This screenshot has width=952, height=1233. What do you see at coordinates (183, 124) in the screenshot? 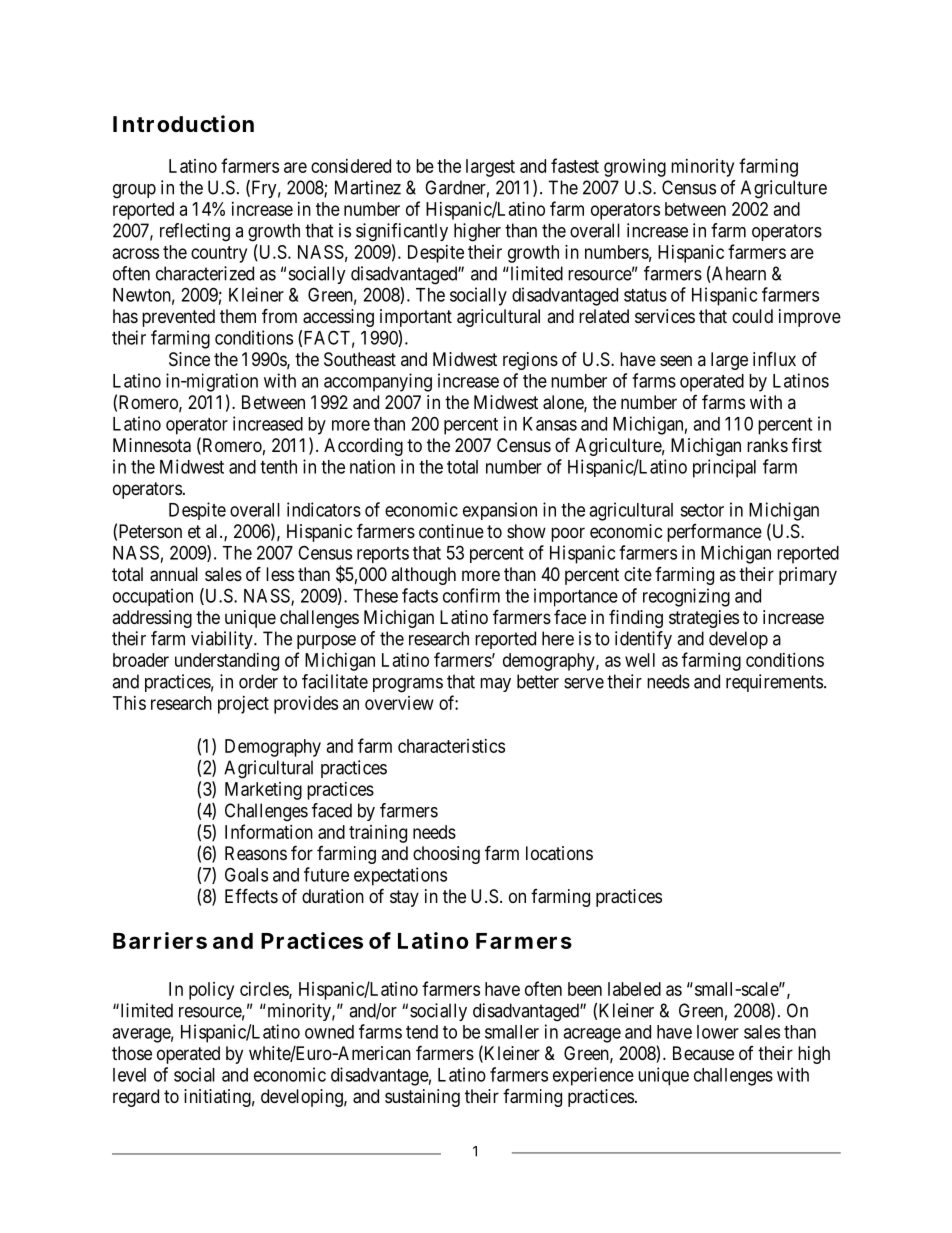
I see `Introduction` at bounding box center [183, 124].
